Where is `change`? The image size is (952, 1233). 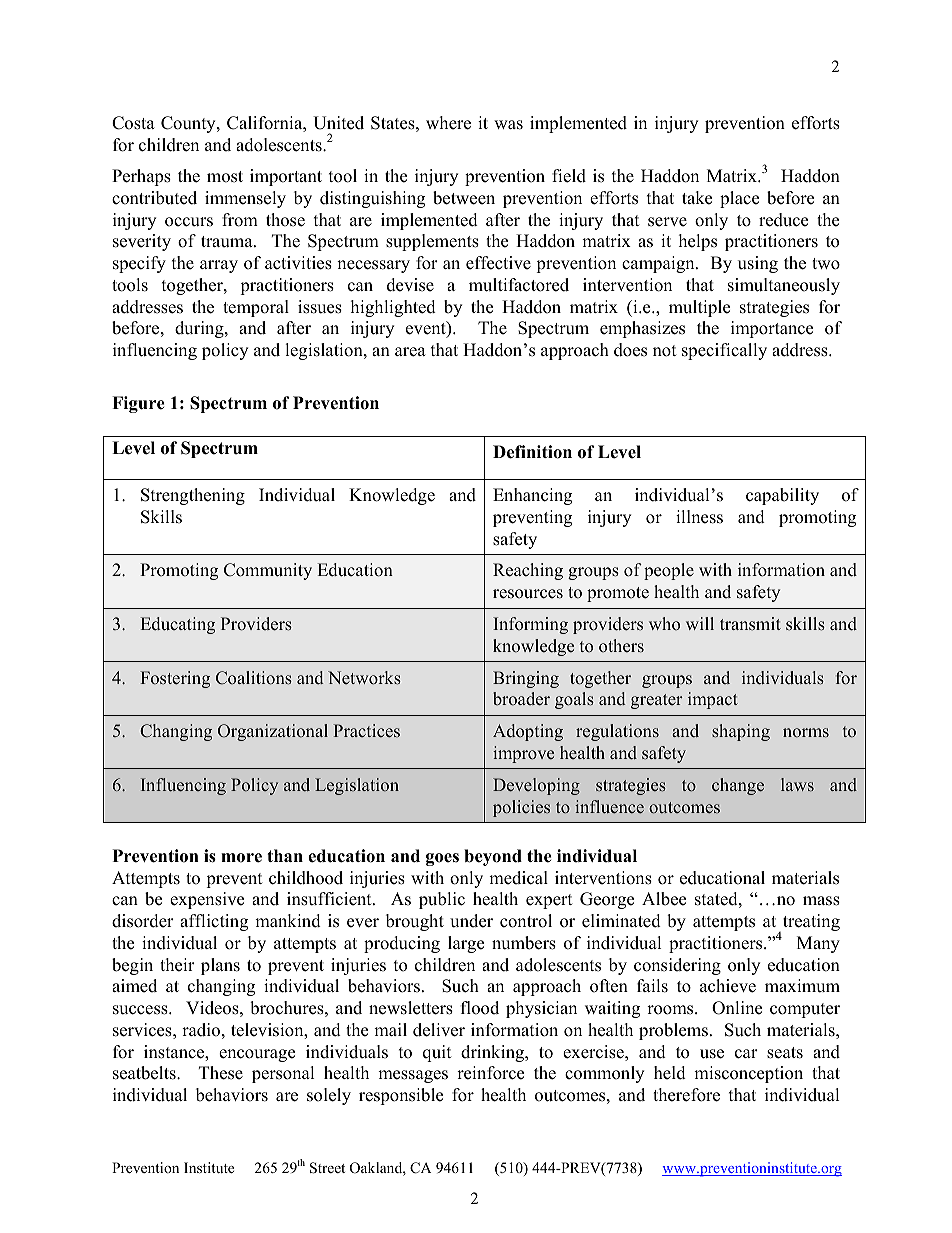
change is located at coordinates (738, 786).
